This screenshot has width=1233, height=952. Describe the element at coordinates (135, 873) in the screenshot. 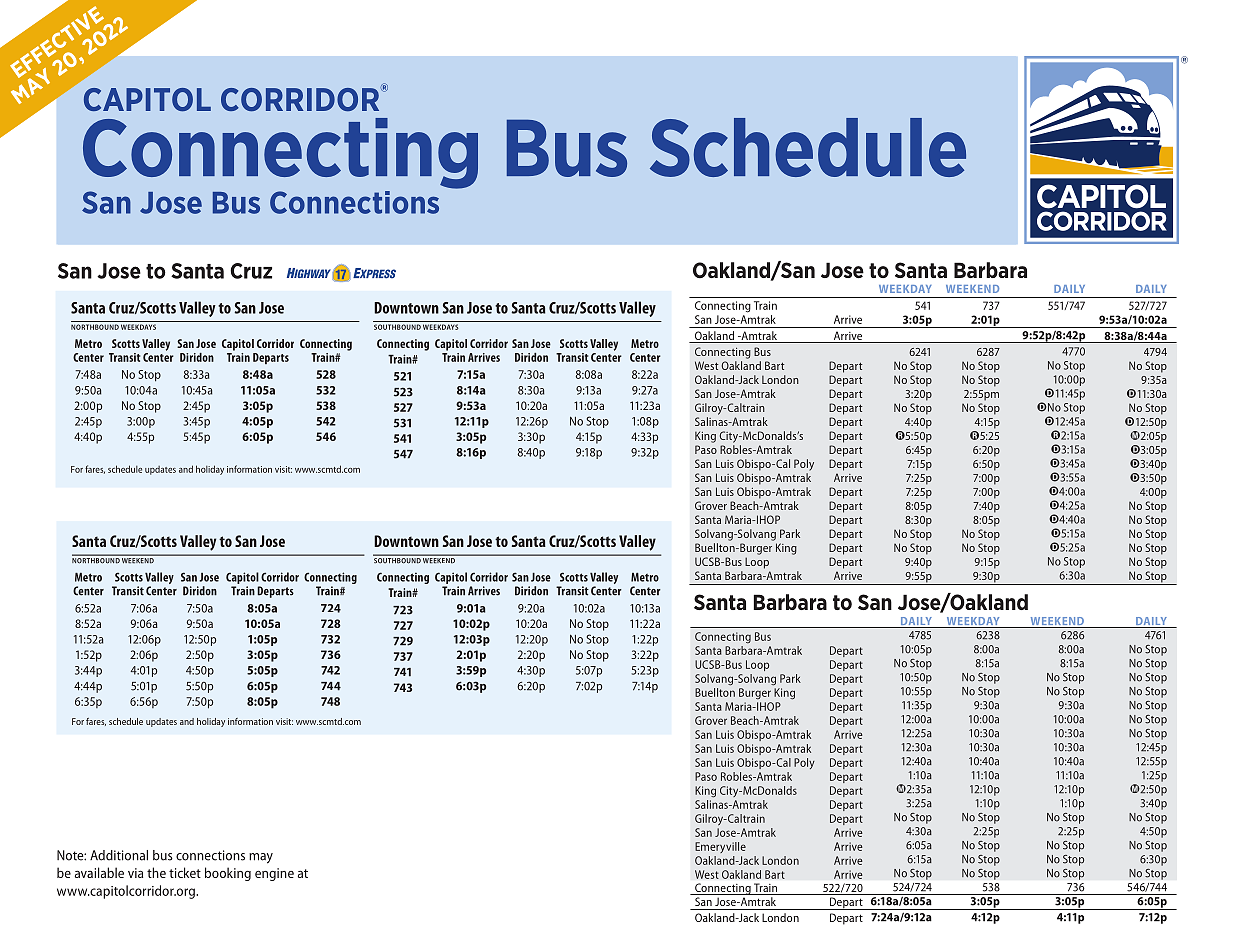

I see `via` at that location.
